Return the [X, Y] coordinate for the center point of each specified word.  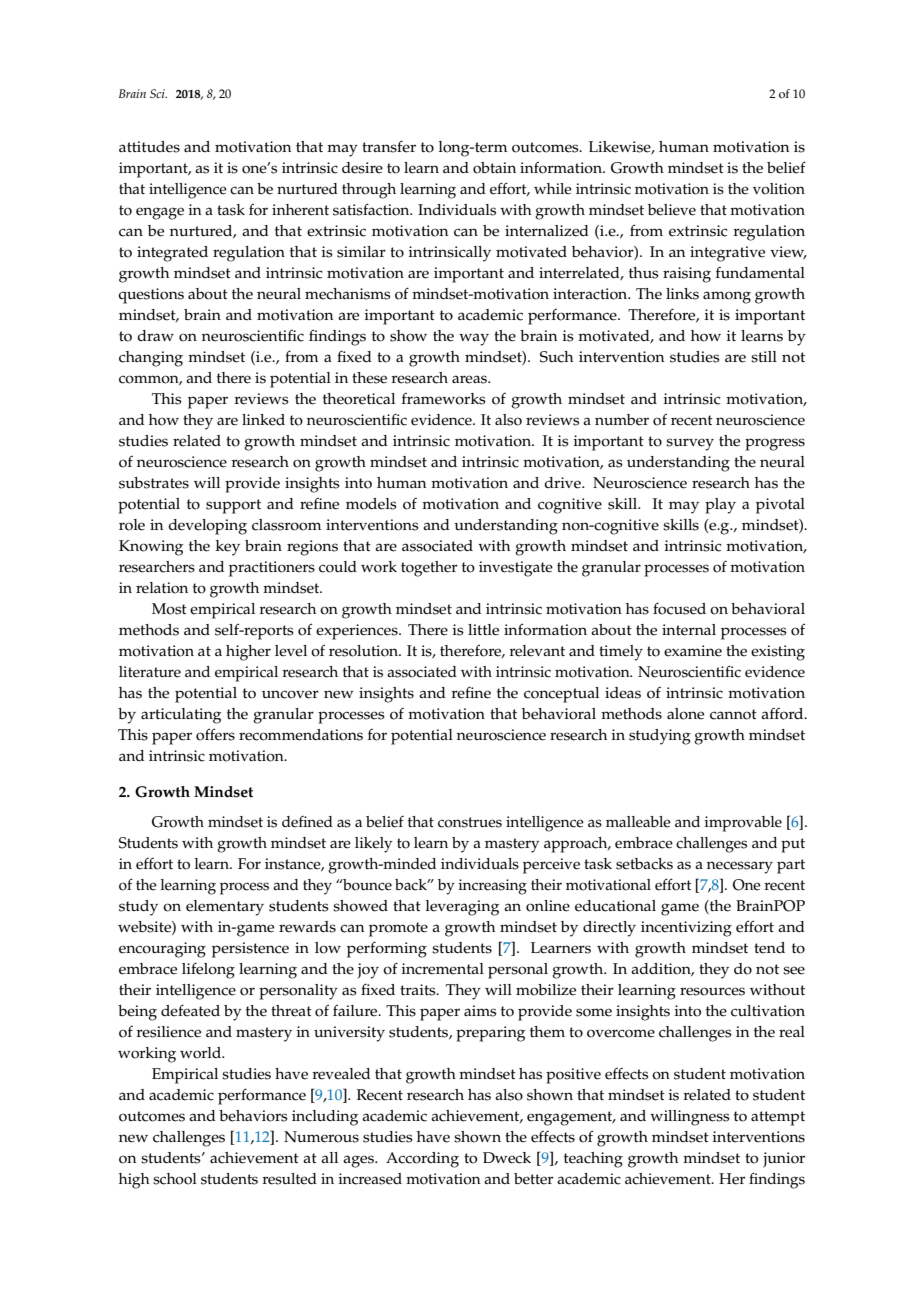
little [483, 630]
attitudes [149, 147]
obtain [494, 168]
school [175, 1179]
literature [150, 672]
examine [693, 651]
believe [672, 210]
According [422, 1160]
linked [263, 420]
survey [690, 444]
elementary [225, 908]
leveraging [462, 908]
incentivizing [686, 929]
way [474, 339]
